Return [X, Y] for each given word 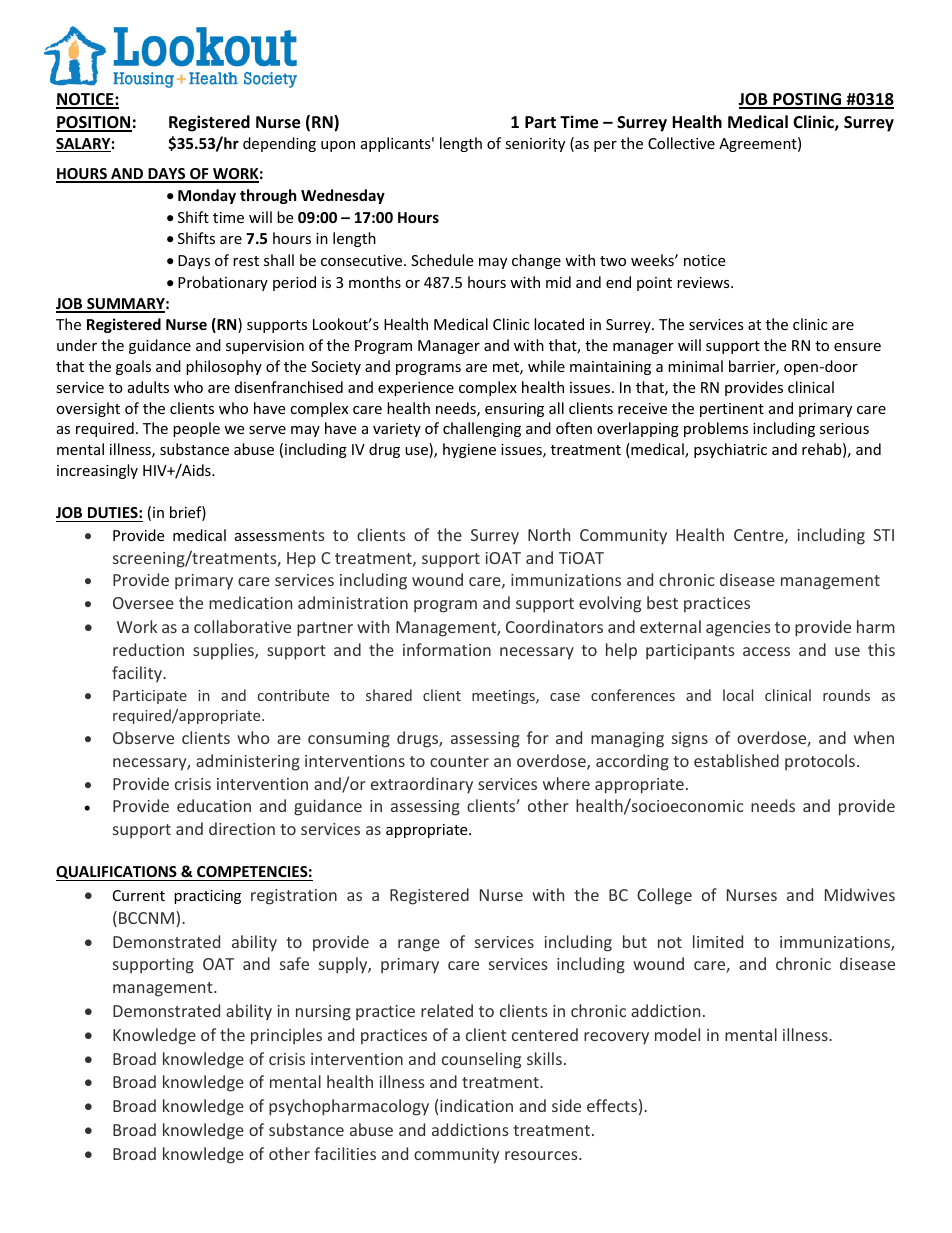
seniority [535, 145]
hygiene [469, 450]
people [196, 429]
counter [459, 761]
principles [286, 1036]
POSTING [807, 100]
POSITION [94, 123]
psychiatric [730, 450]
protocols [820, 762]
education [214, 805]
